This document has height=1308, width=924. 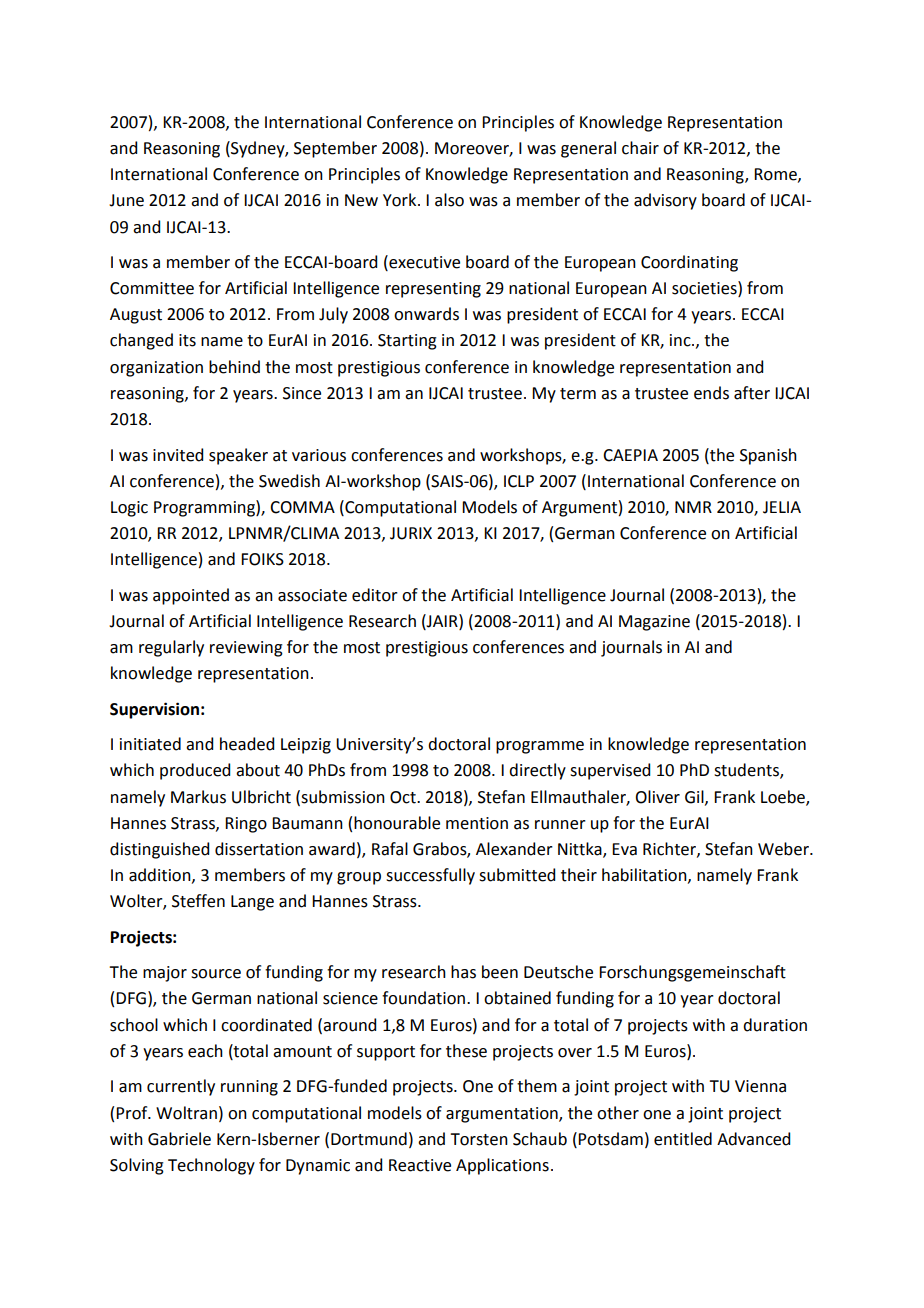 I want to click on Torsten, so click(x=479, y=1139).
